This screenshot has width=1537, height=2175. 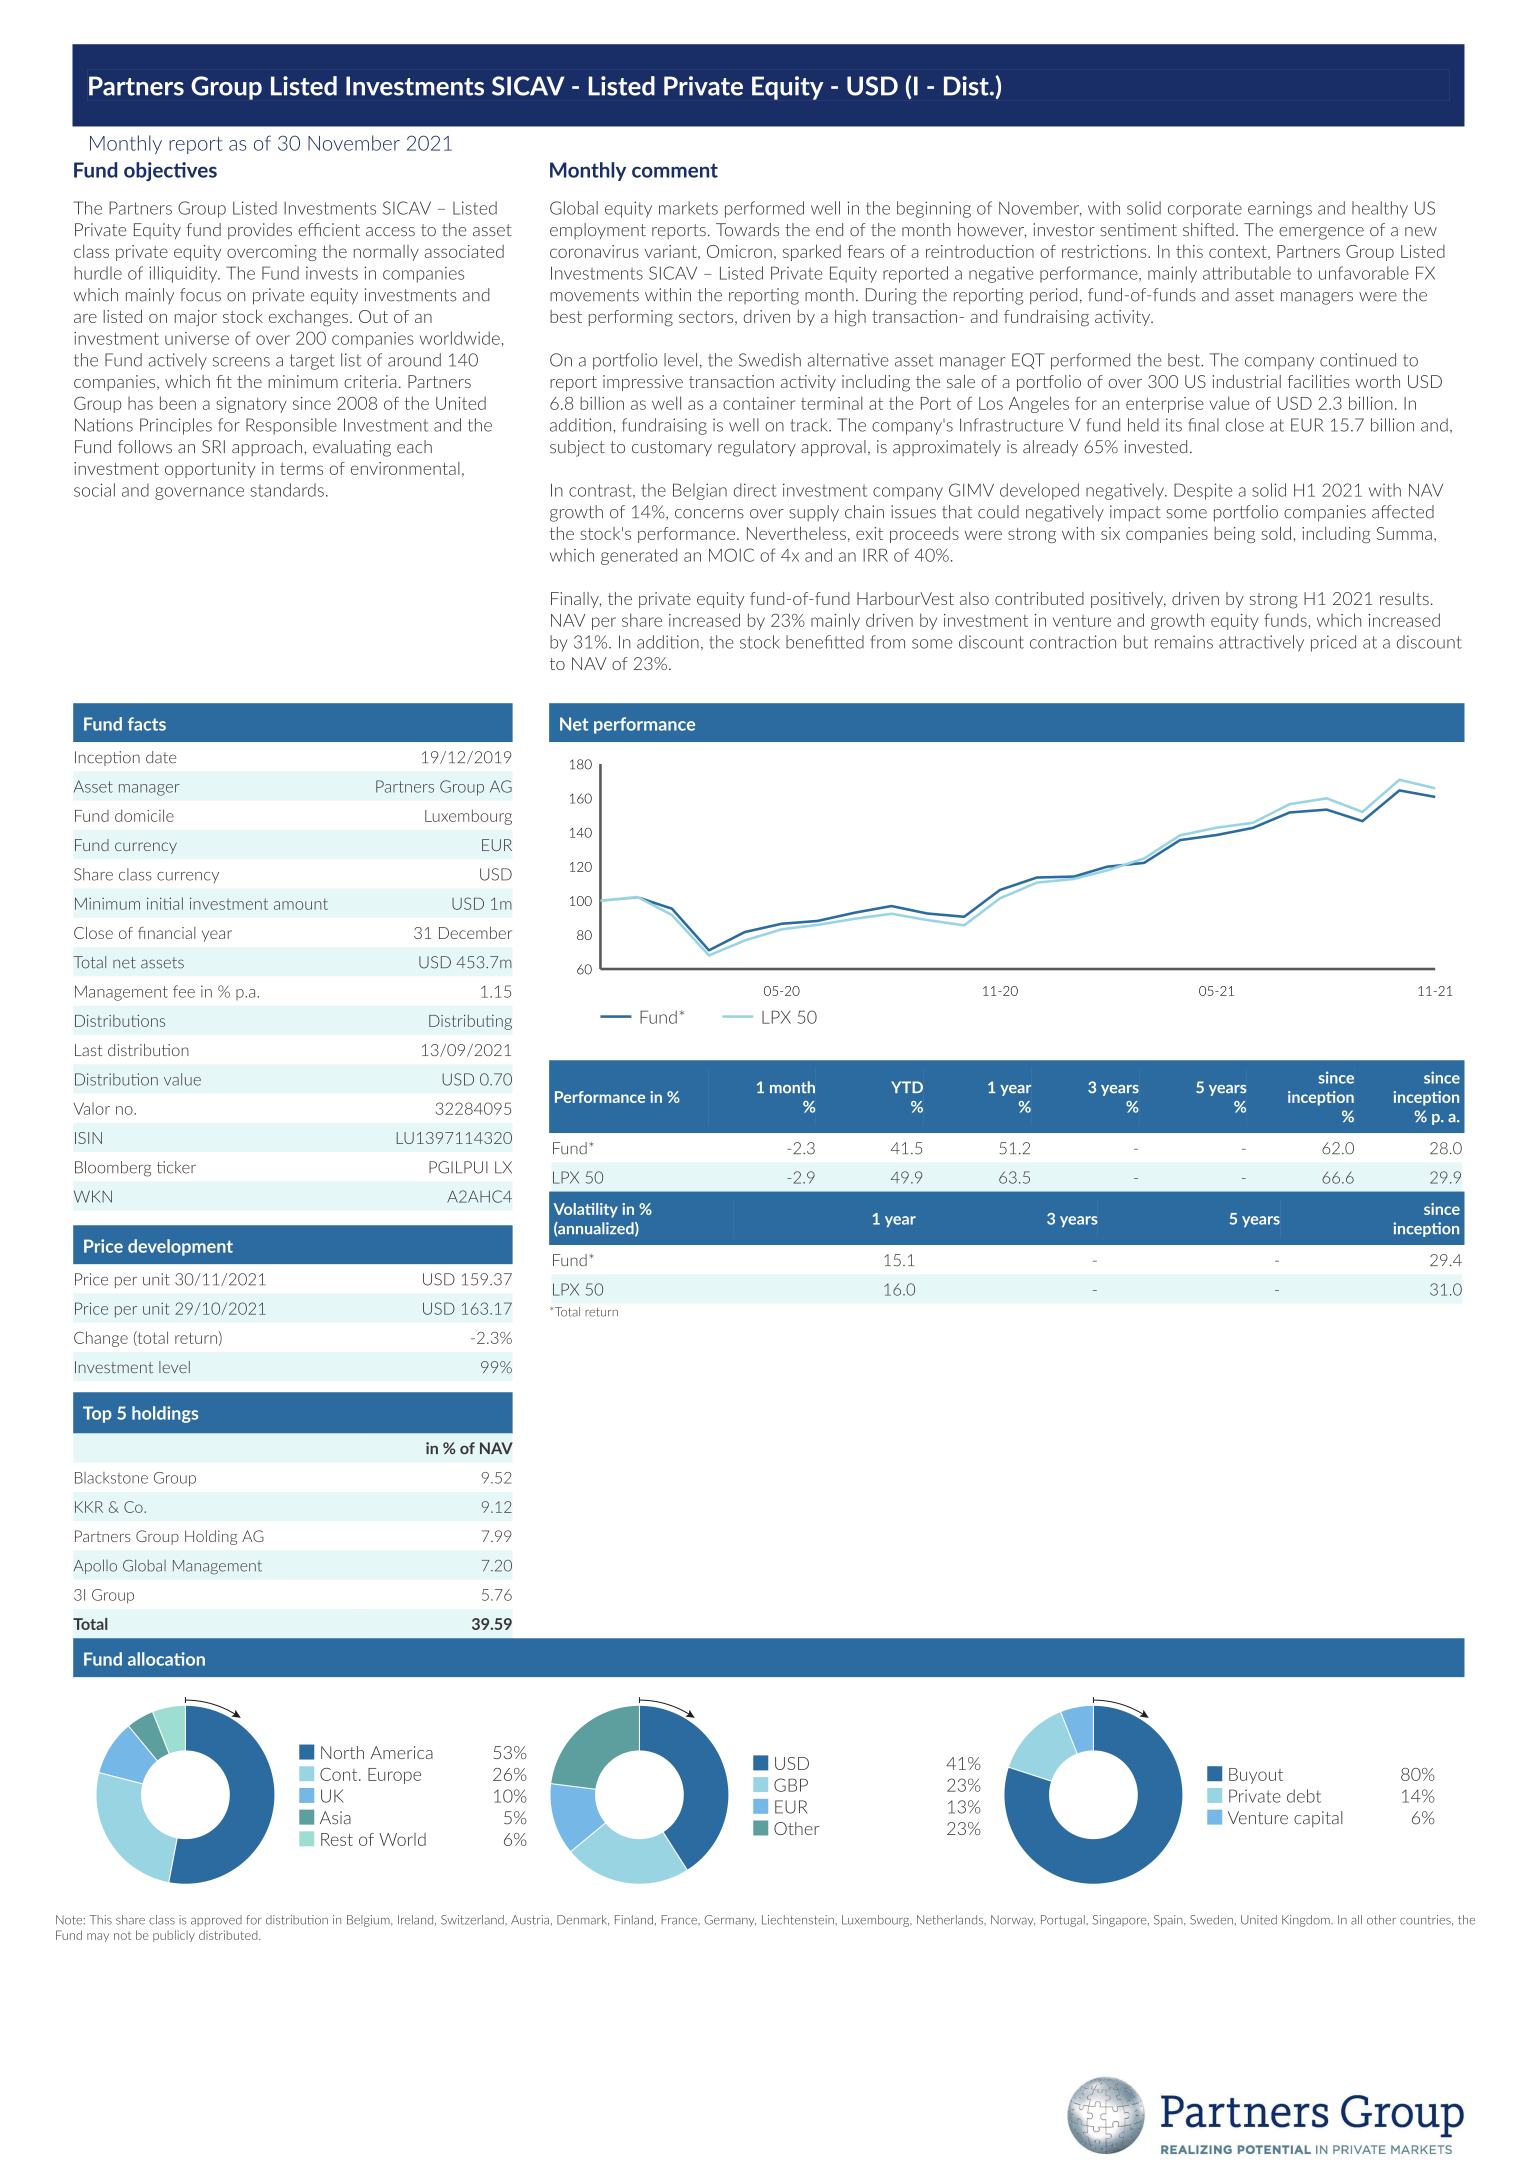 What do you see at coordinates (260, 231) in the screenshot?
I see `provides` at bounding box center [260, 231].
